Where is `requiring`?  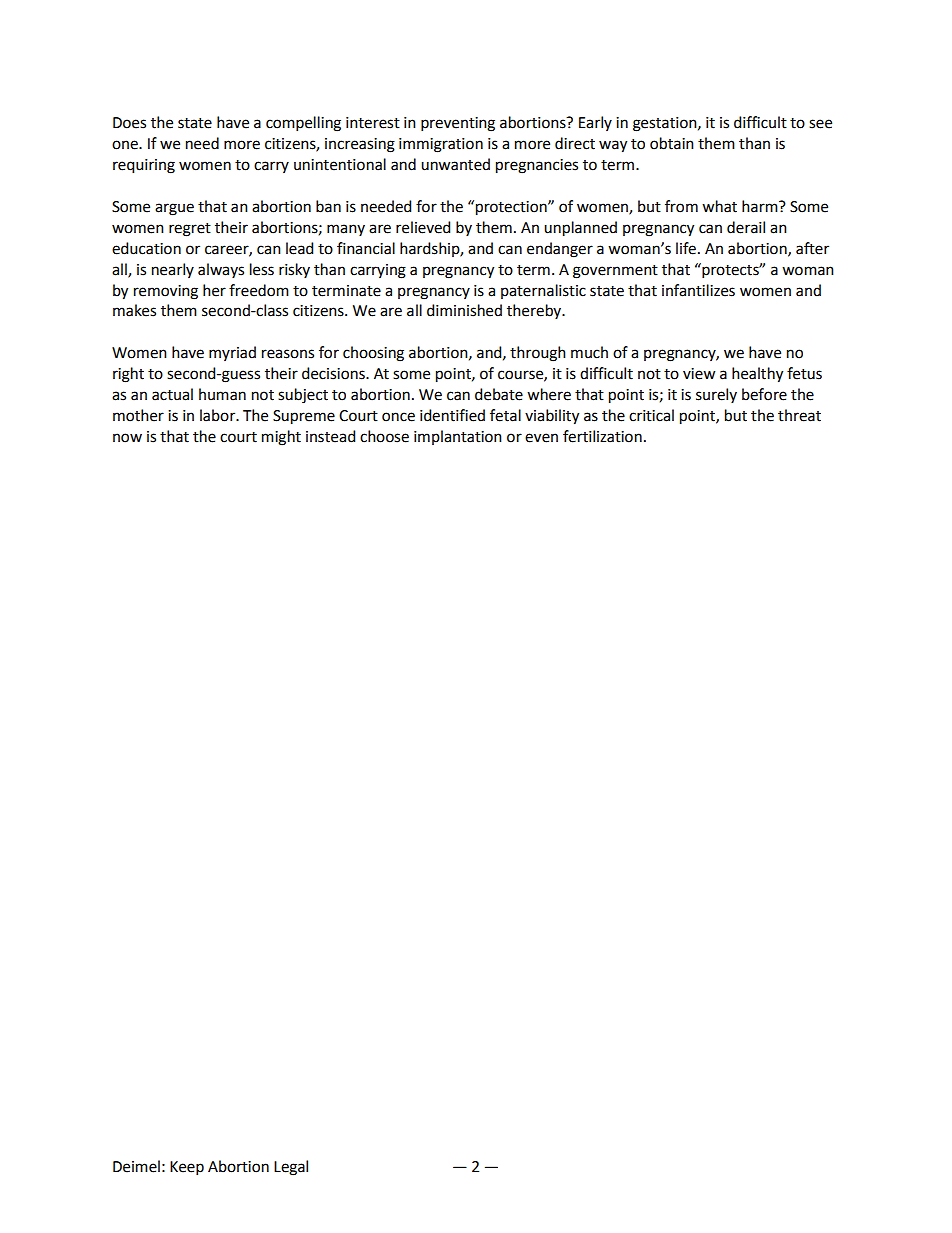 requiring is located at coordinates (144, 166).
